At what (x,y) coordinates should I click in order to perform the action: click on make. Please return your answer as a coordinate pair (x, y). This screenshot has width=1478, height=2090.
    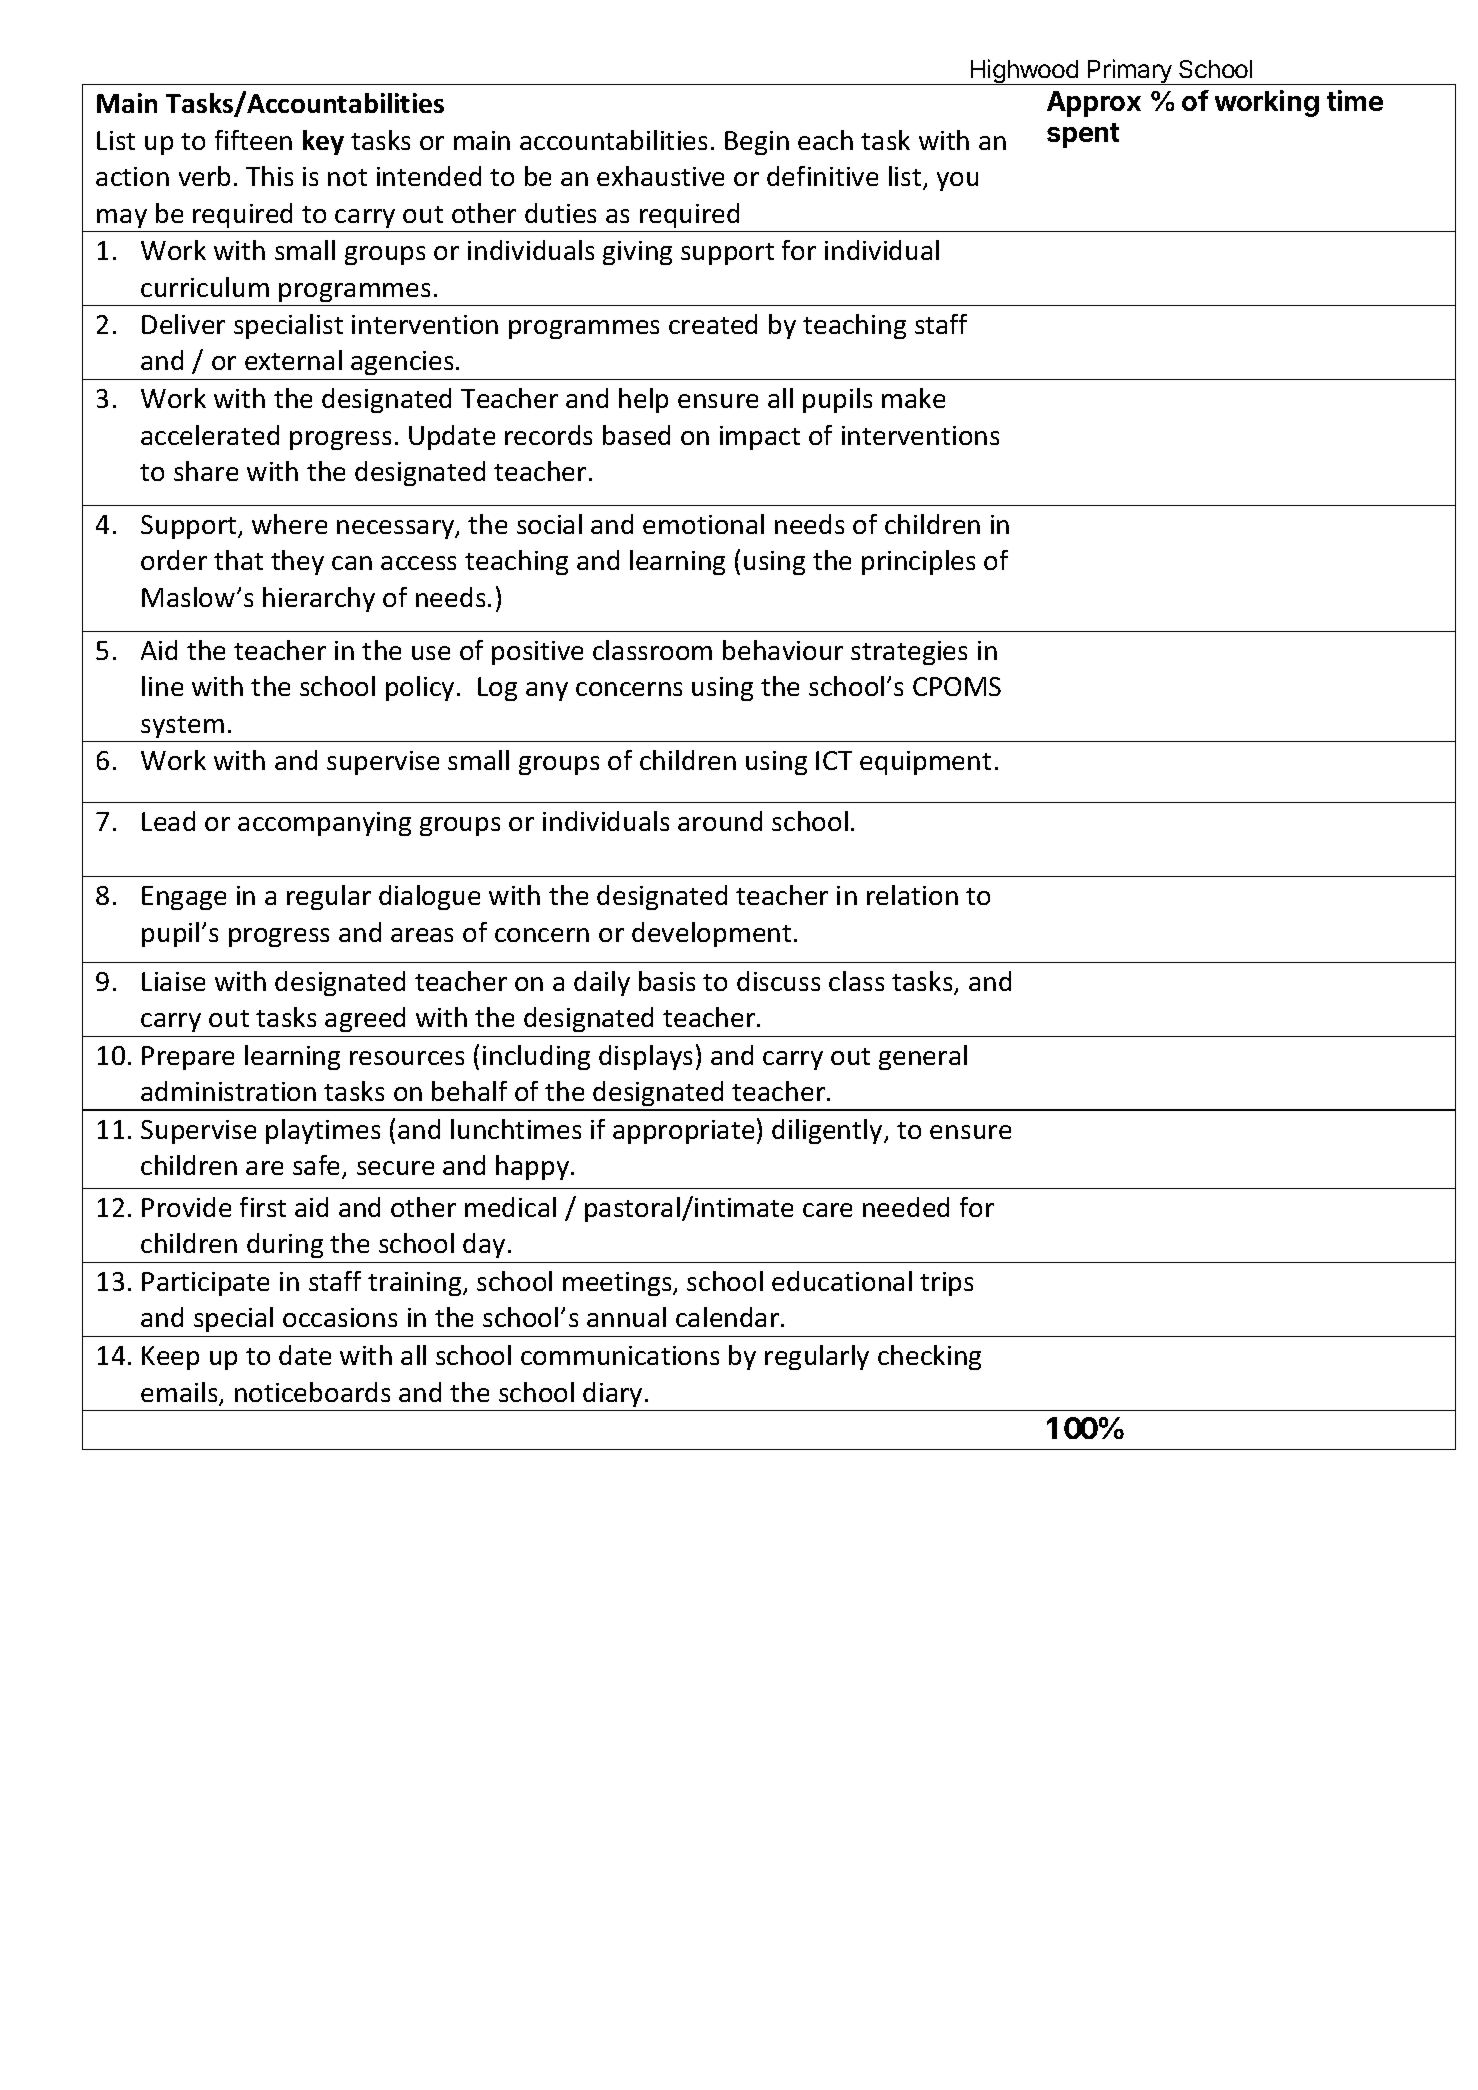
    Looking at the image, I should click on (913, 398).
